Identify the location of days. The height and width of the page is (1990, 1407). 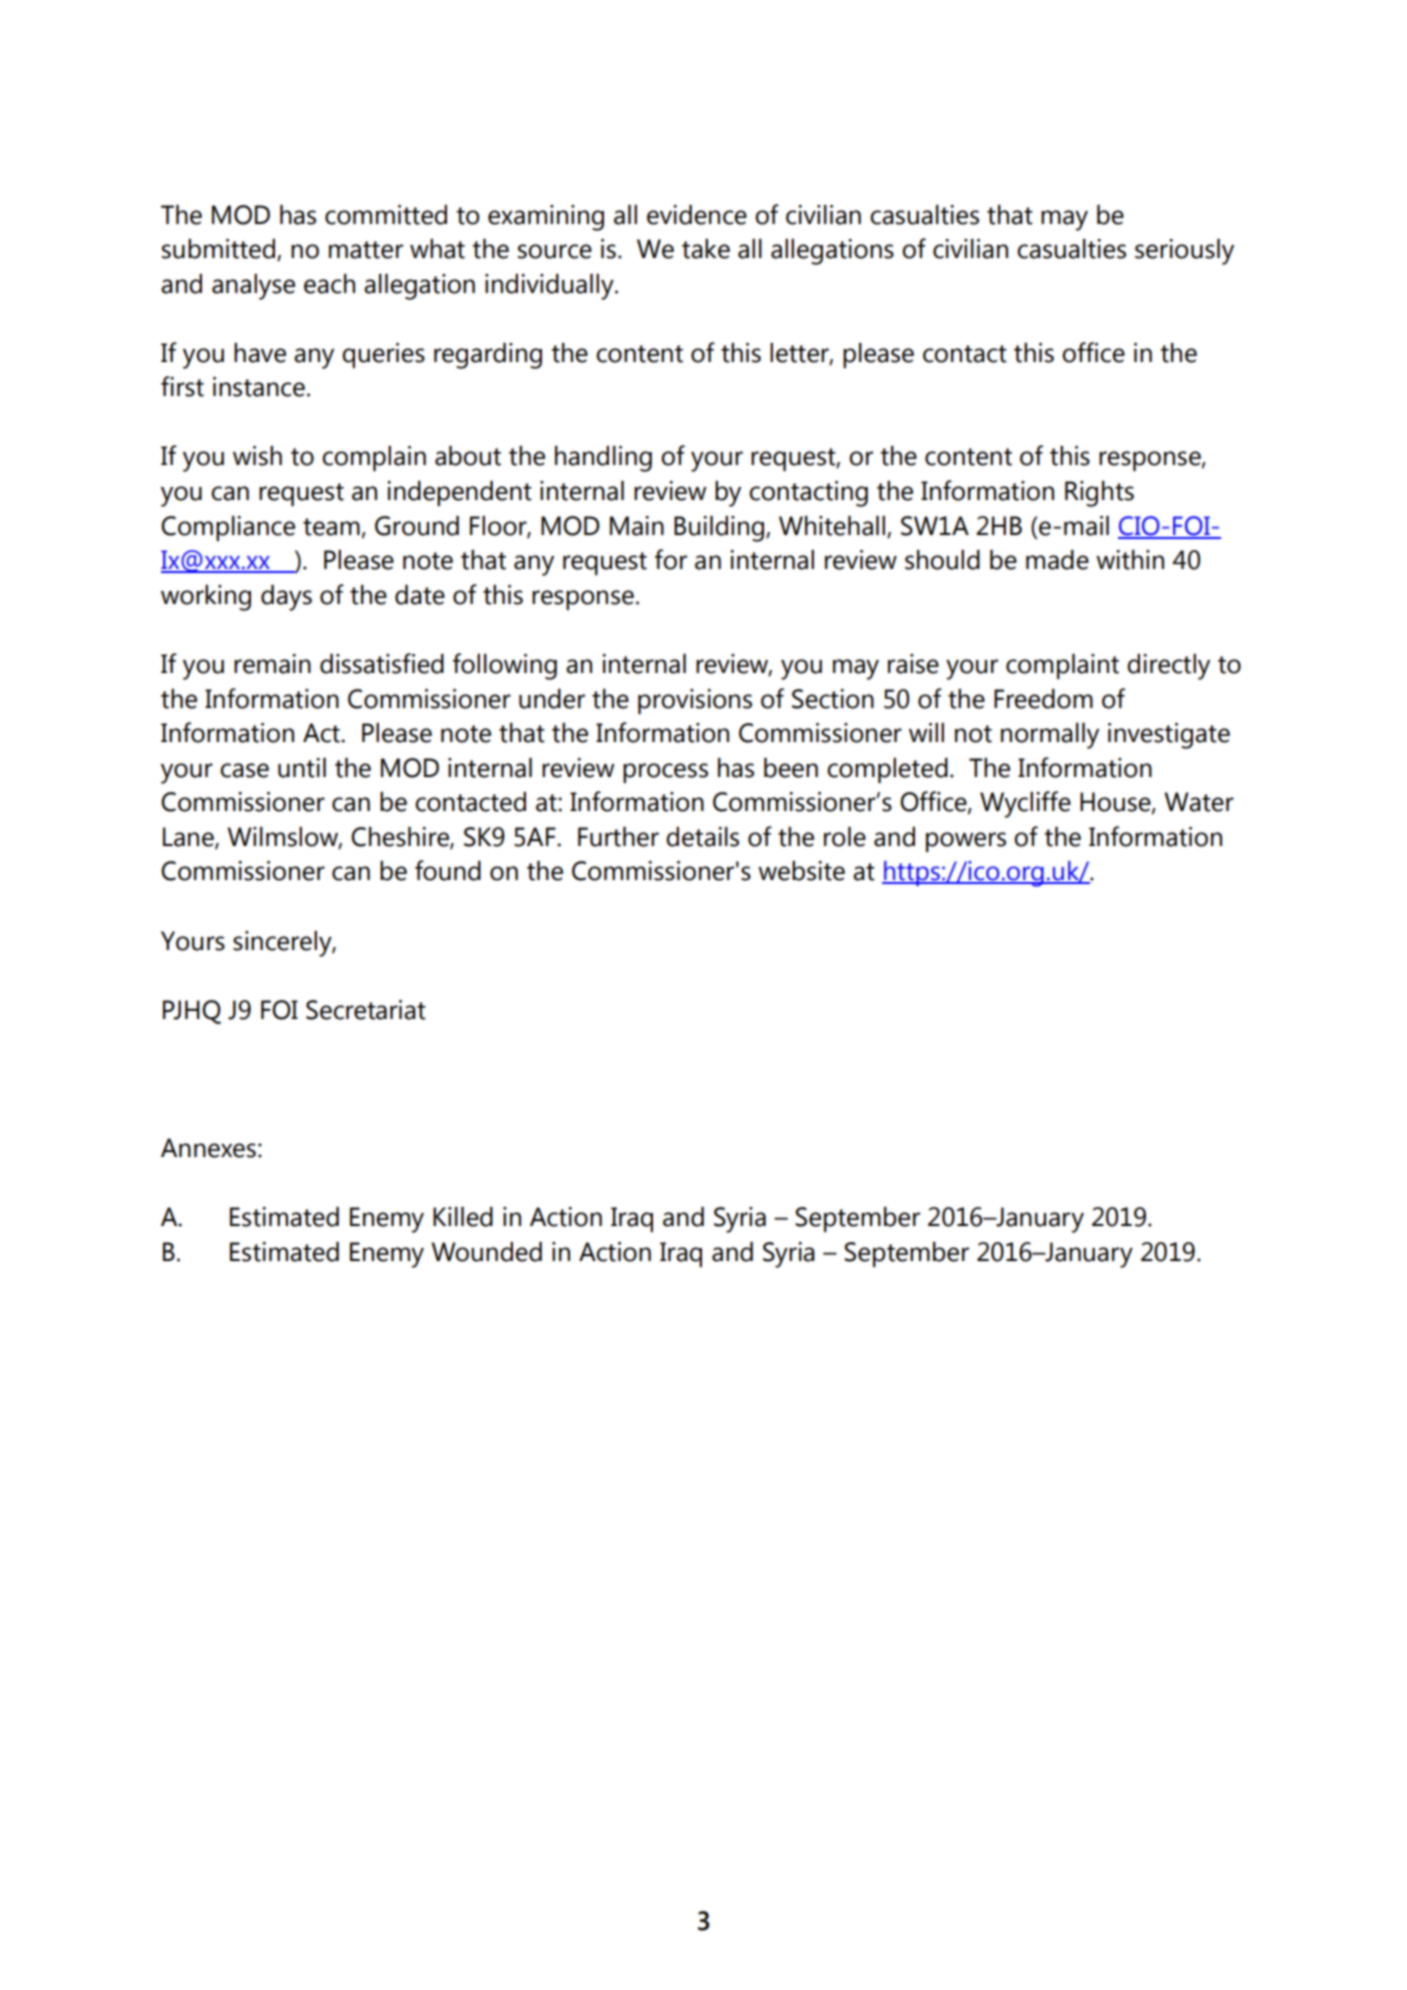
(286, 598).
